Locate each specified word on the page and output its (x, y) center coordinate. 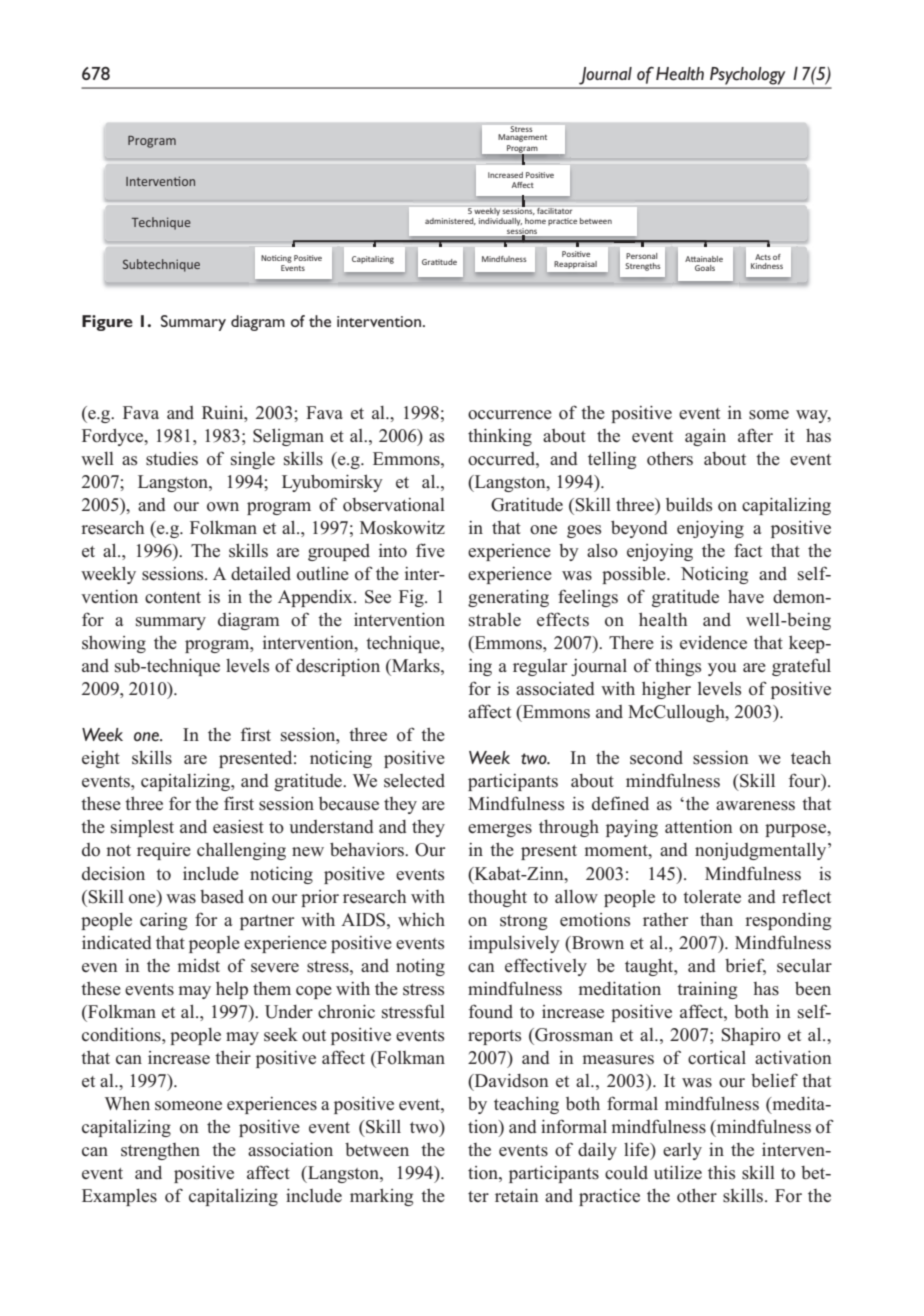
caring (163, 921)
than (716, 919)
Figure (107, 323)
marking (381, 1197)
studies (172, 458)
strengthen (160, 1151)
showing (114, 644)
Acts (763, 257)
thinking (500, 437)
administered (450, 221)
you (722, 669)
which (421, 919)
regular (540, 667)
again (705, 437)
